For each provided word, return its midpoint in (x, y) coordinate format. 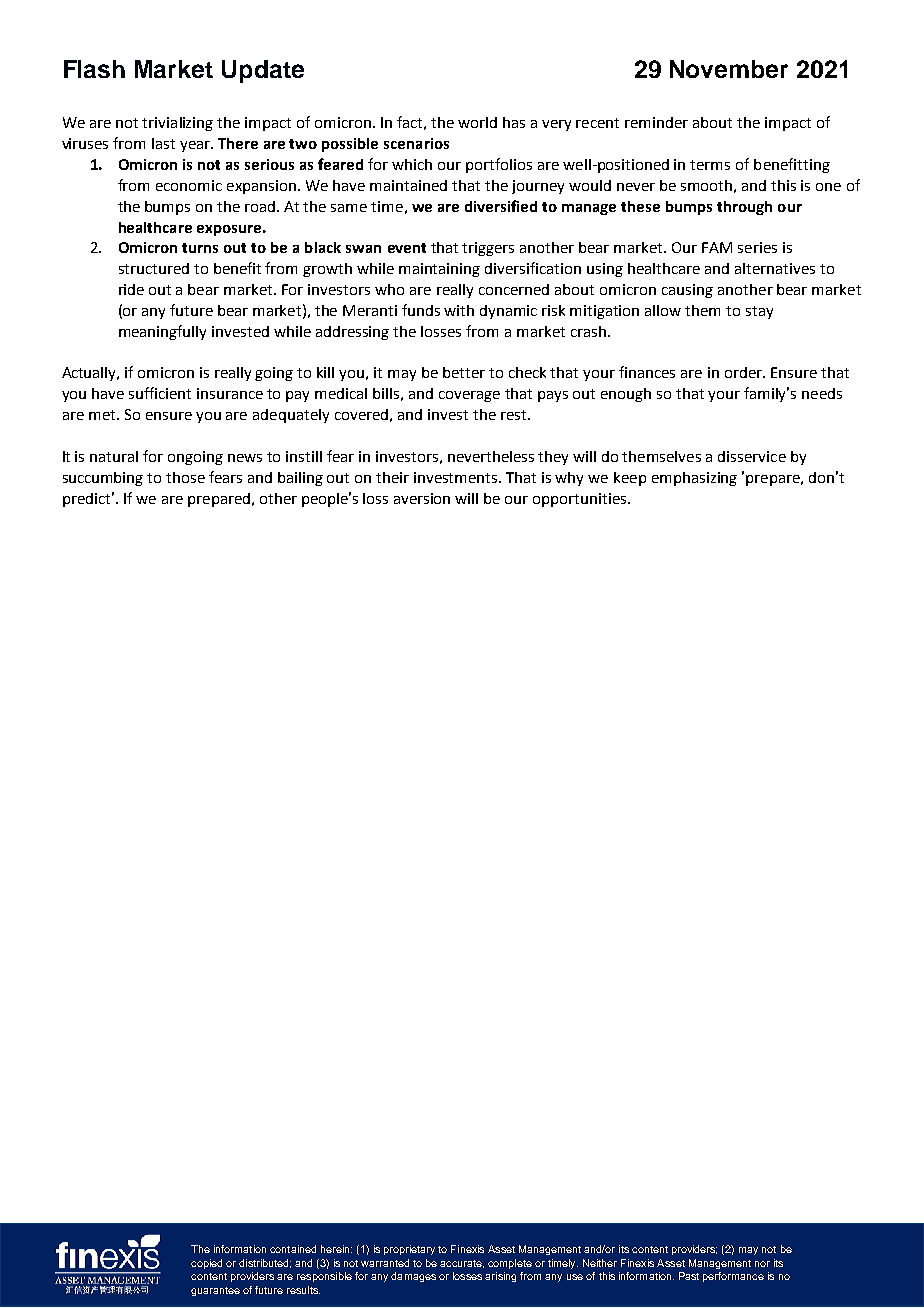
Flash (94, 69)
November (729, 69)
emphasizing (694, 479)
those (185, 477)
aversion (422, 498)
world (477, 122)
